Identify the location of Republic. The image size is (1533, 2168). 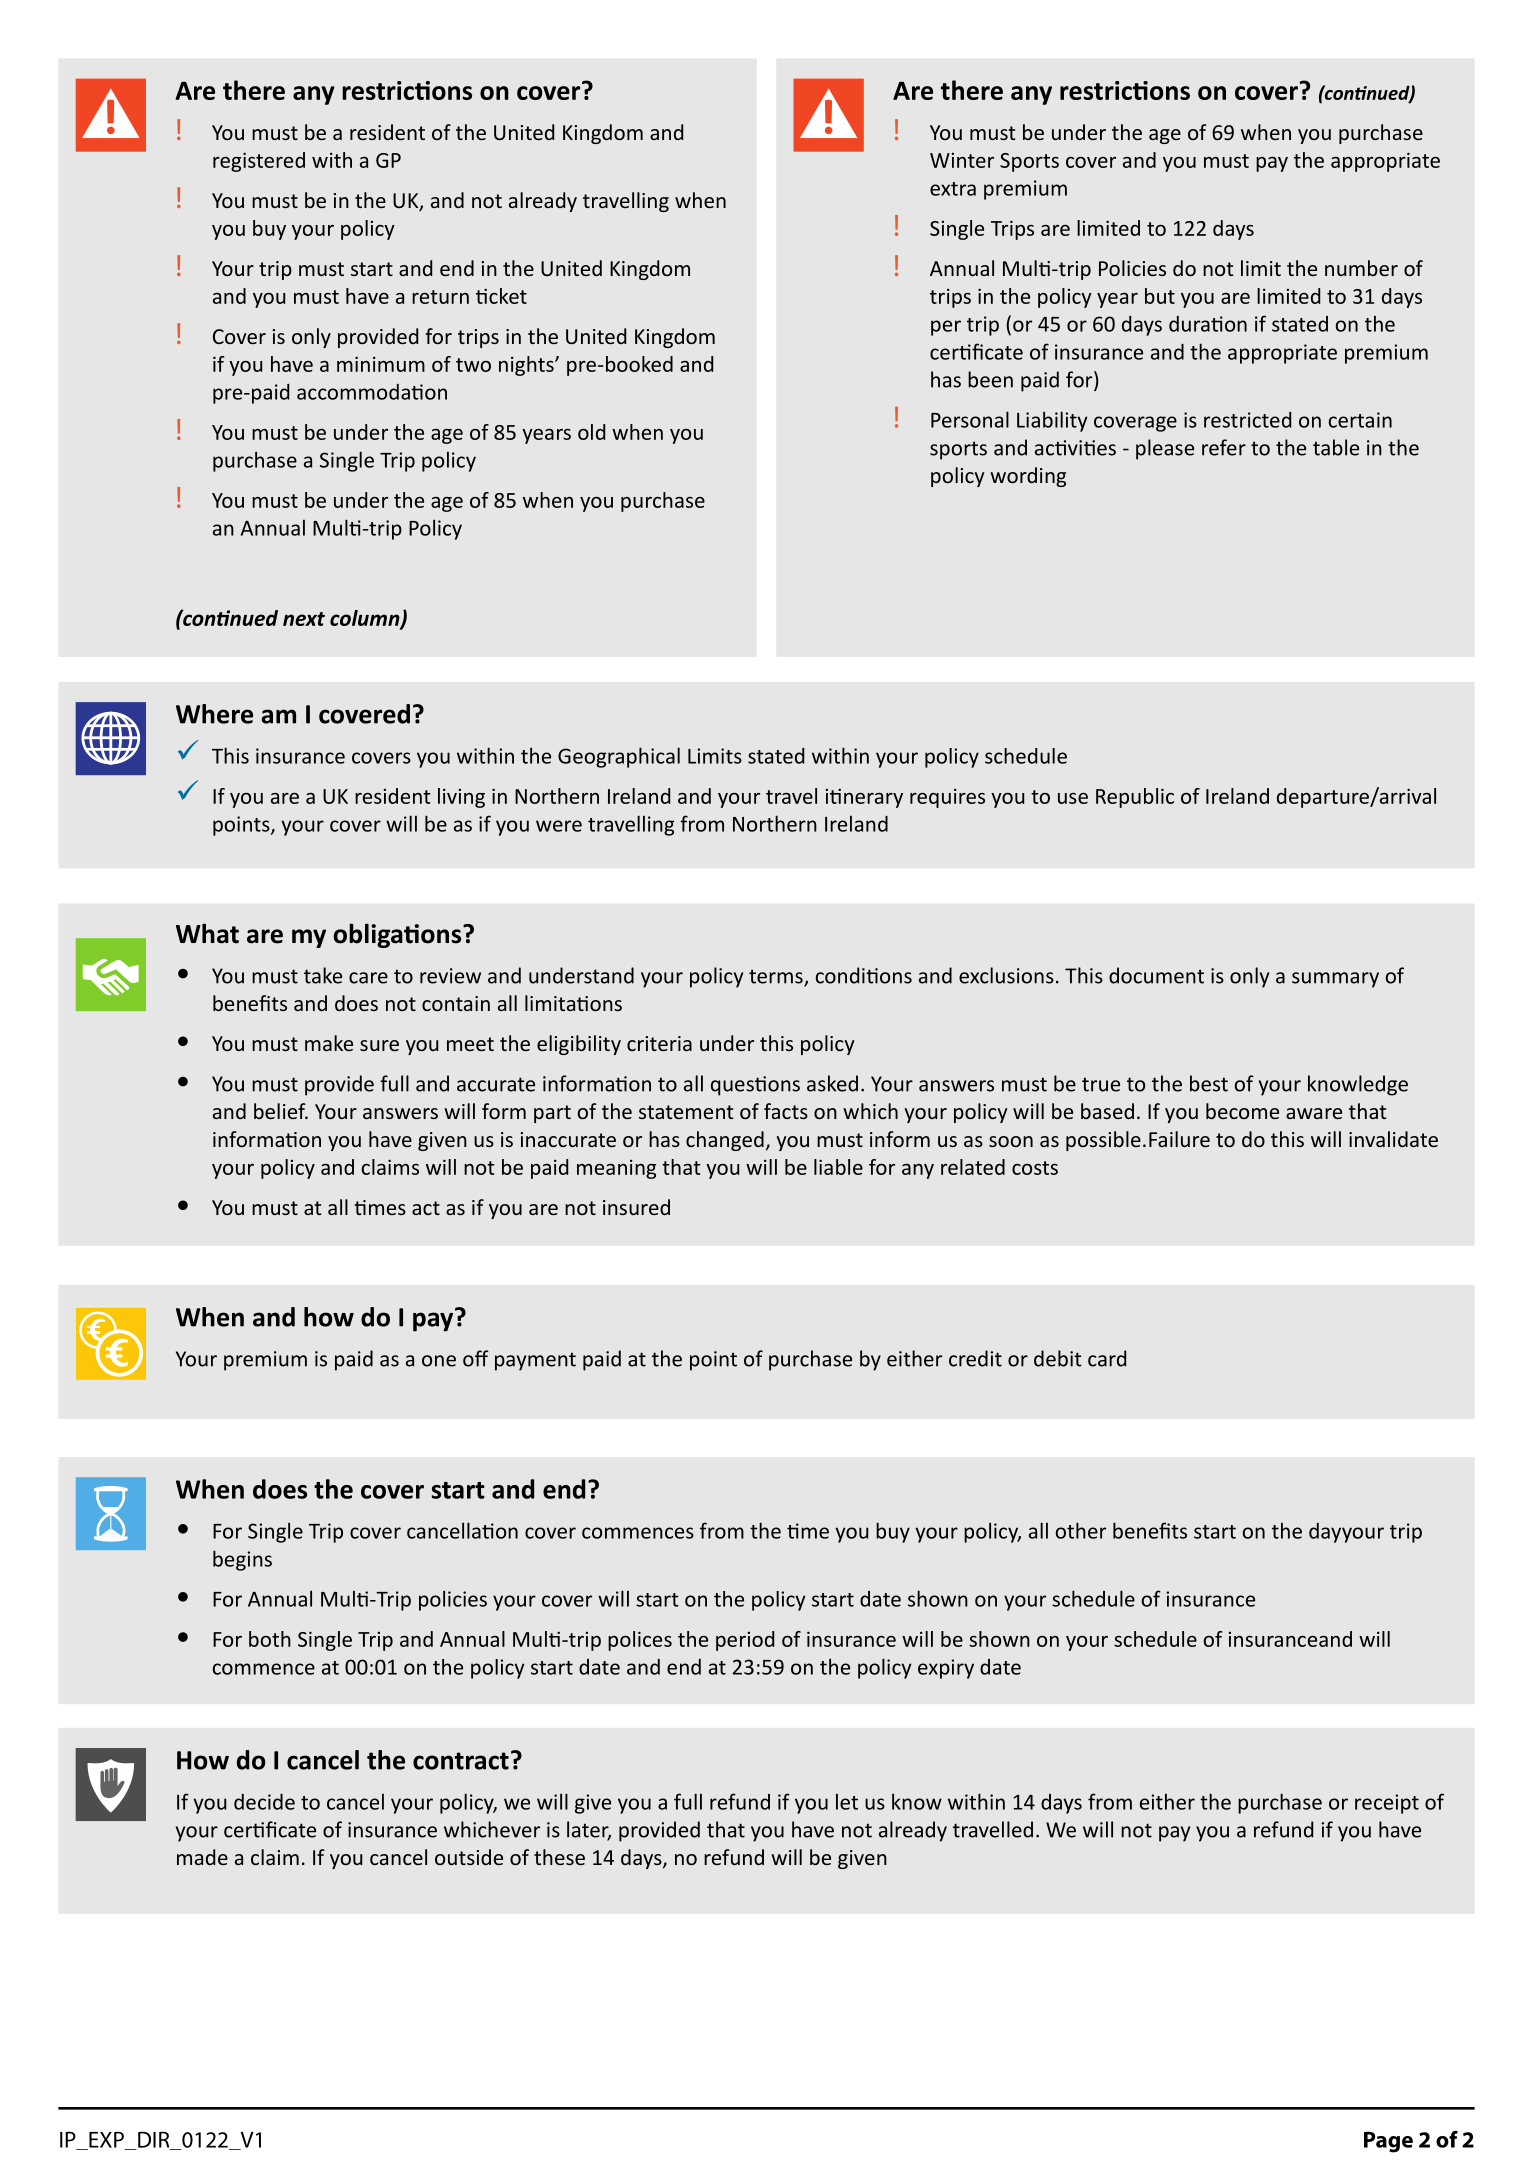
(1135, 798).
